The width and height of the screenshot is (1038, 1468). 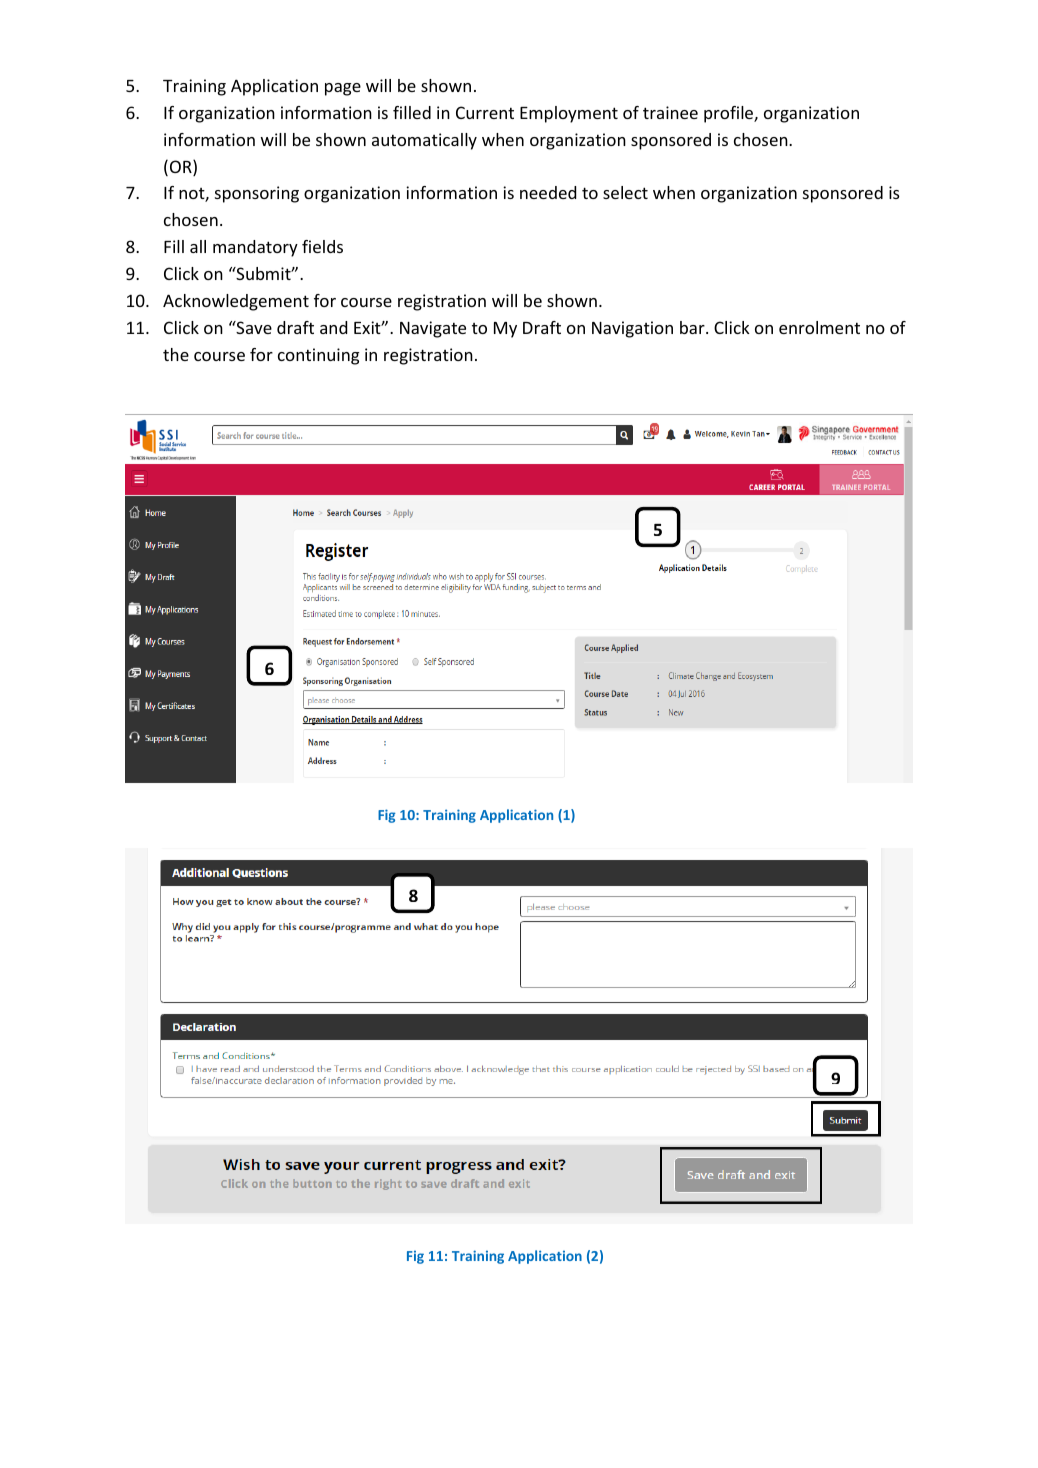 What do you see at coordinates (257, 194) in the screenshot?
I see `sponsoring` at bounding box center [257, 194].
